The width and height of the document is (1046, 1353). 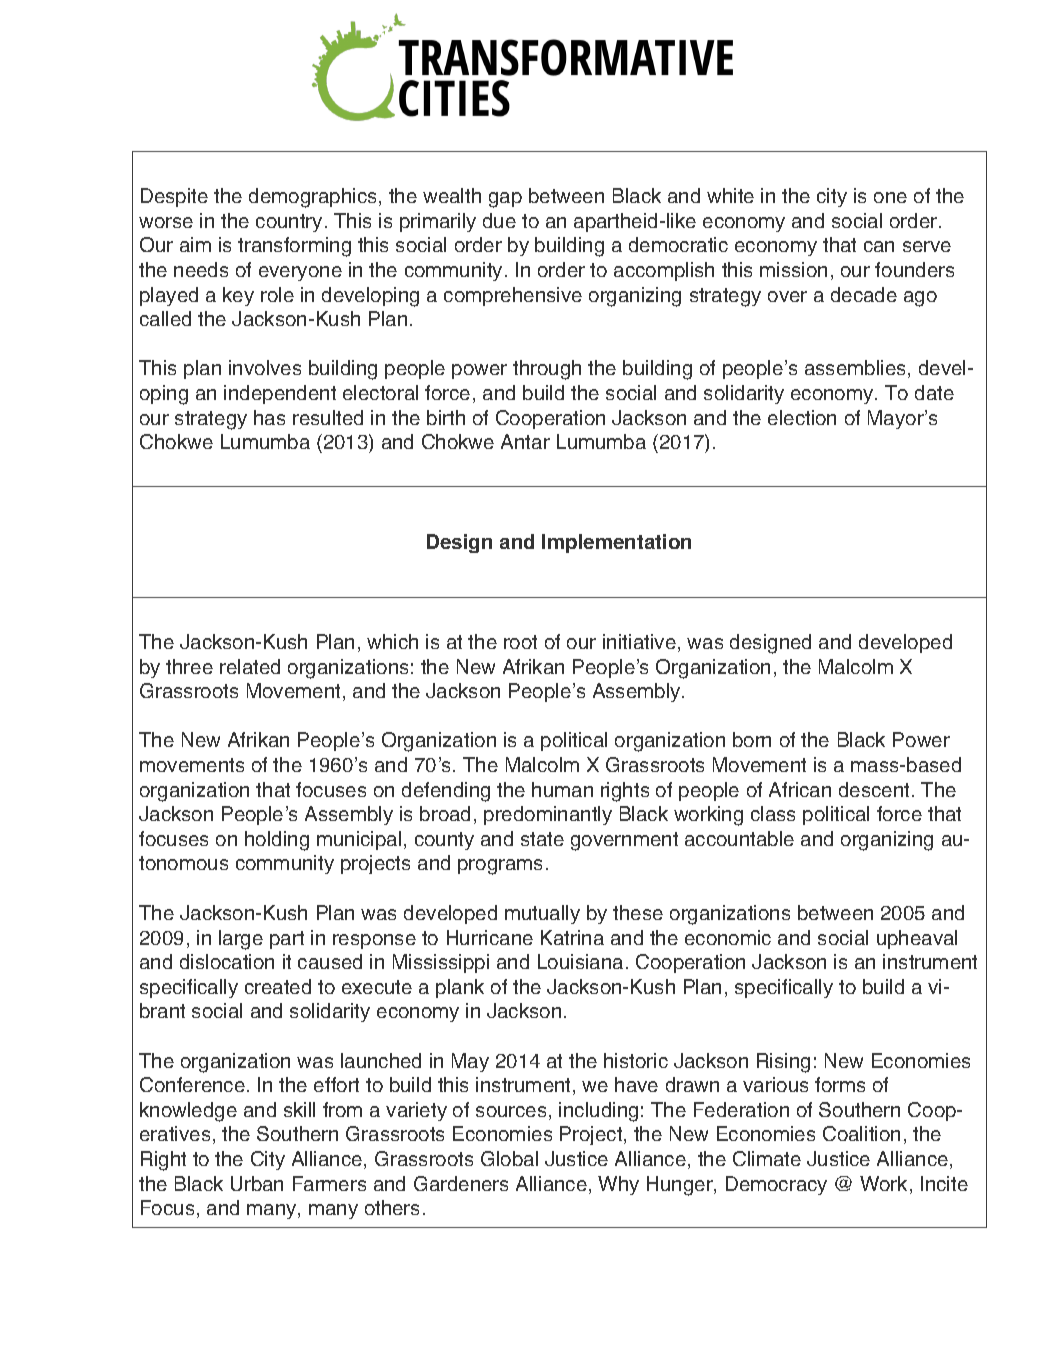 I want to click on related, so click(x=250, y=666).
